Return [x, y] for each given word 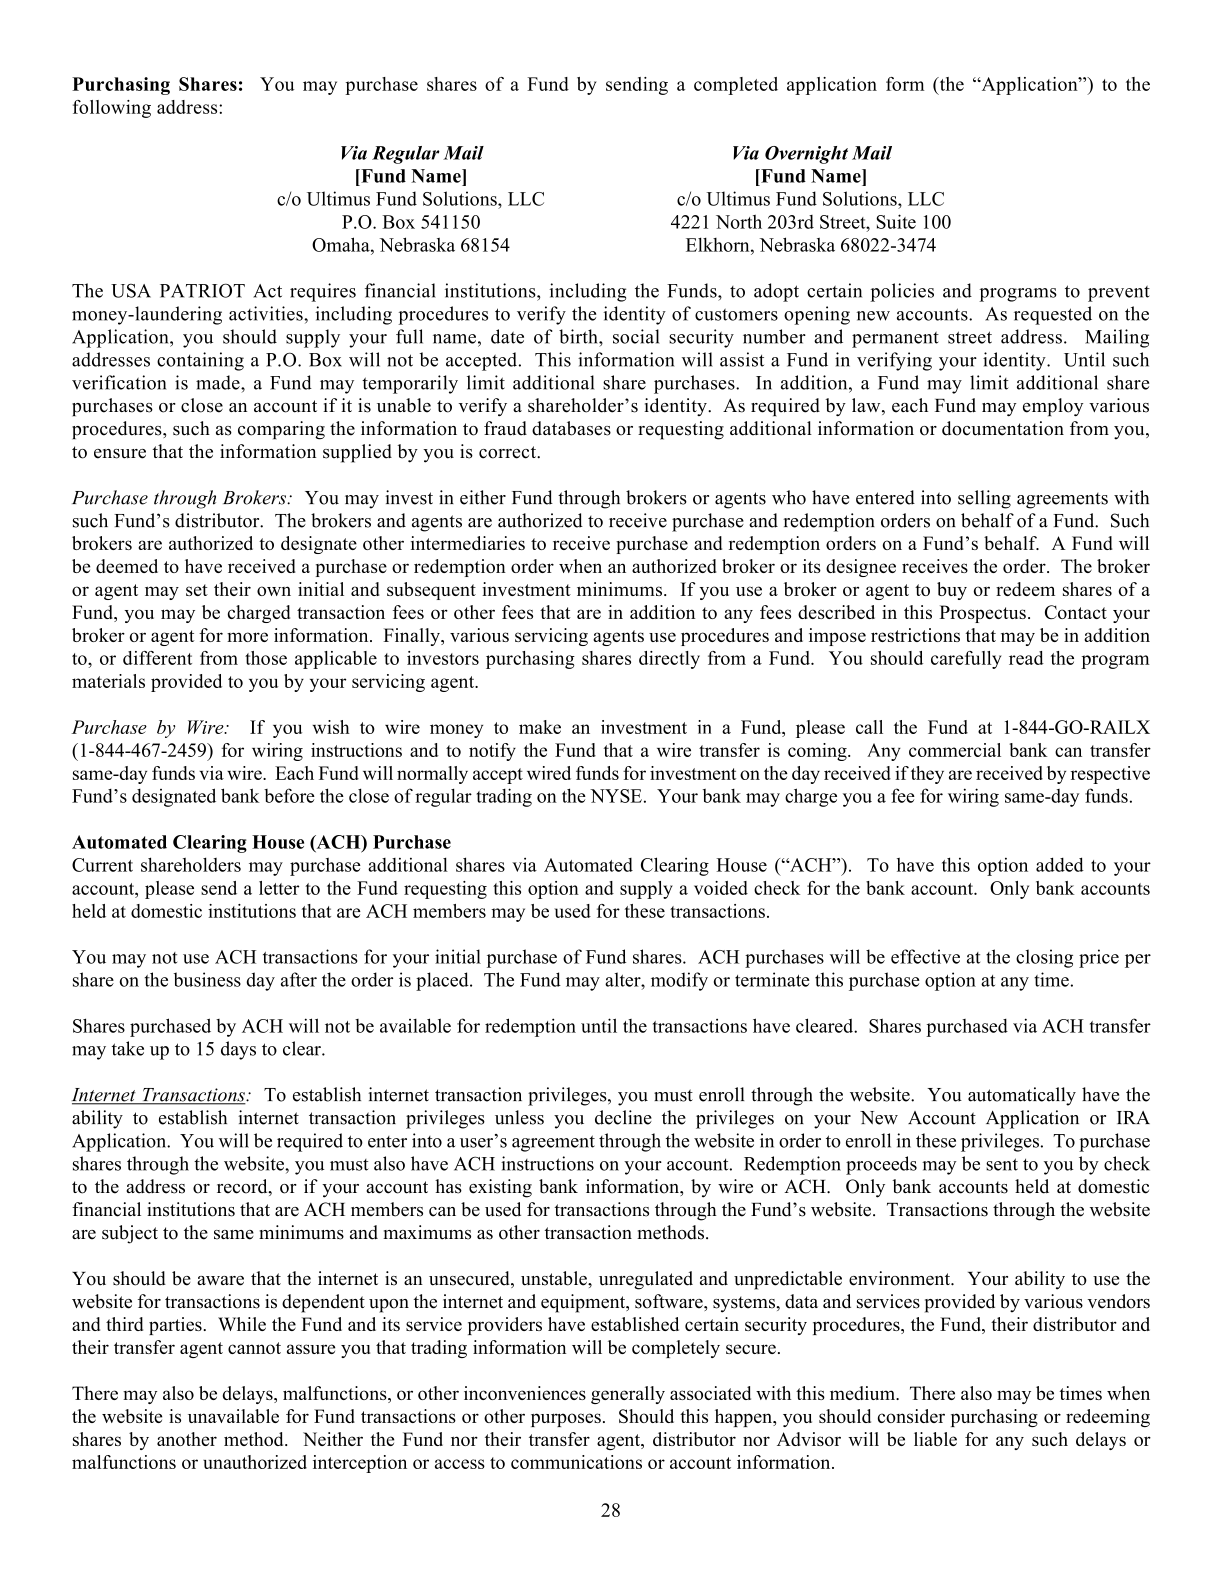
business [207, 979]
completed [736, 86]
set [197, 590]
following [112, 109]
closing [1044, 958]
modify [679, 981]
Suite [896, 221]
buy [952, 591]
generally [628, 1395]
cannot [254, 1348]
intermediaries [468, 543]
